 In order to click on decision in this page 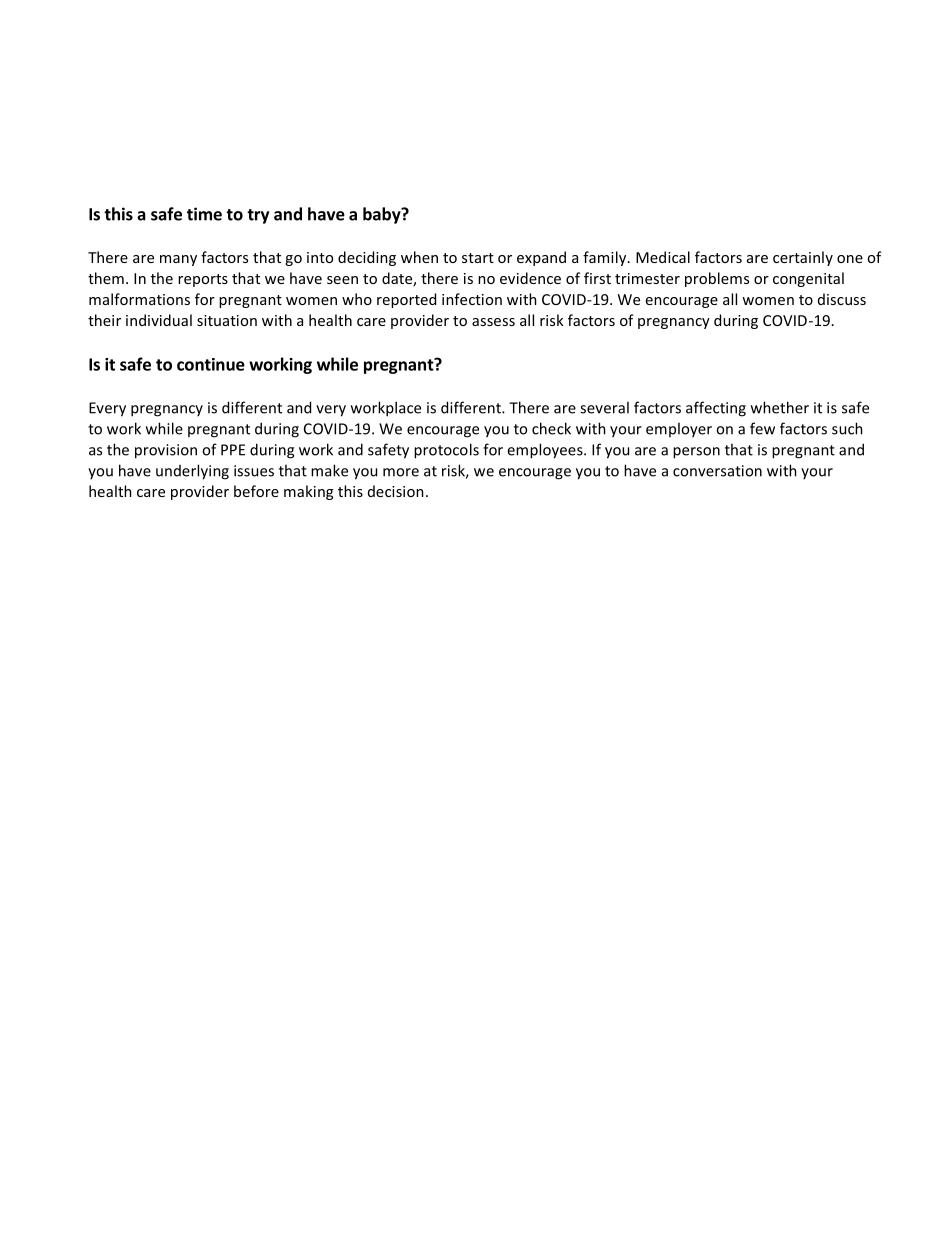, I will do `click(396, 491)`.
